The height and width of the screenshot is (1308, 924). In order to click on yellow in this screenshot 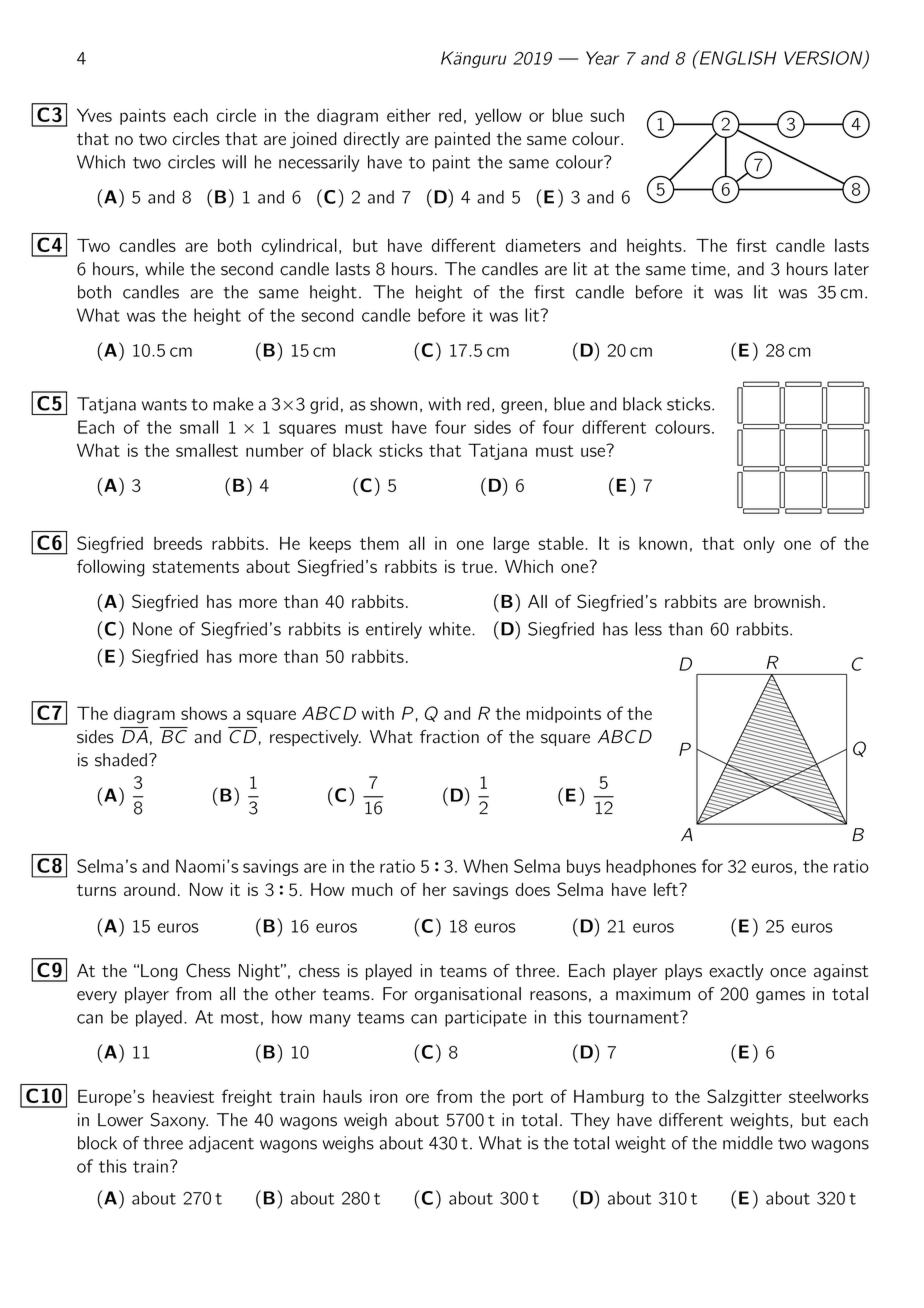, I will do `click(498, 116)`.
